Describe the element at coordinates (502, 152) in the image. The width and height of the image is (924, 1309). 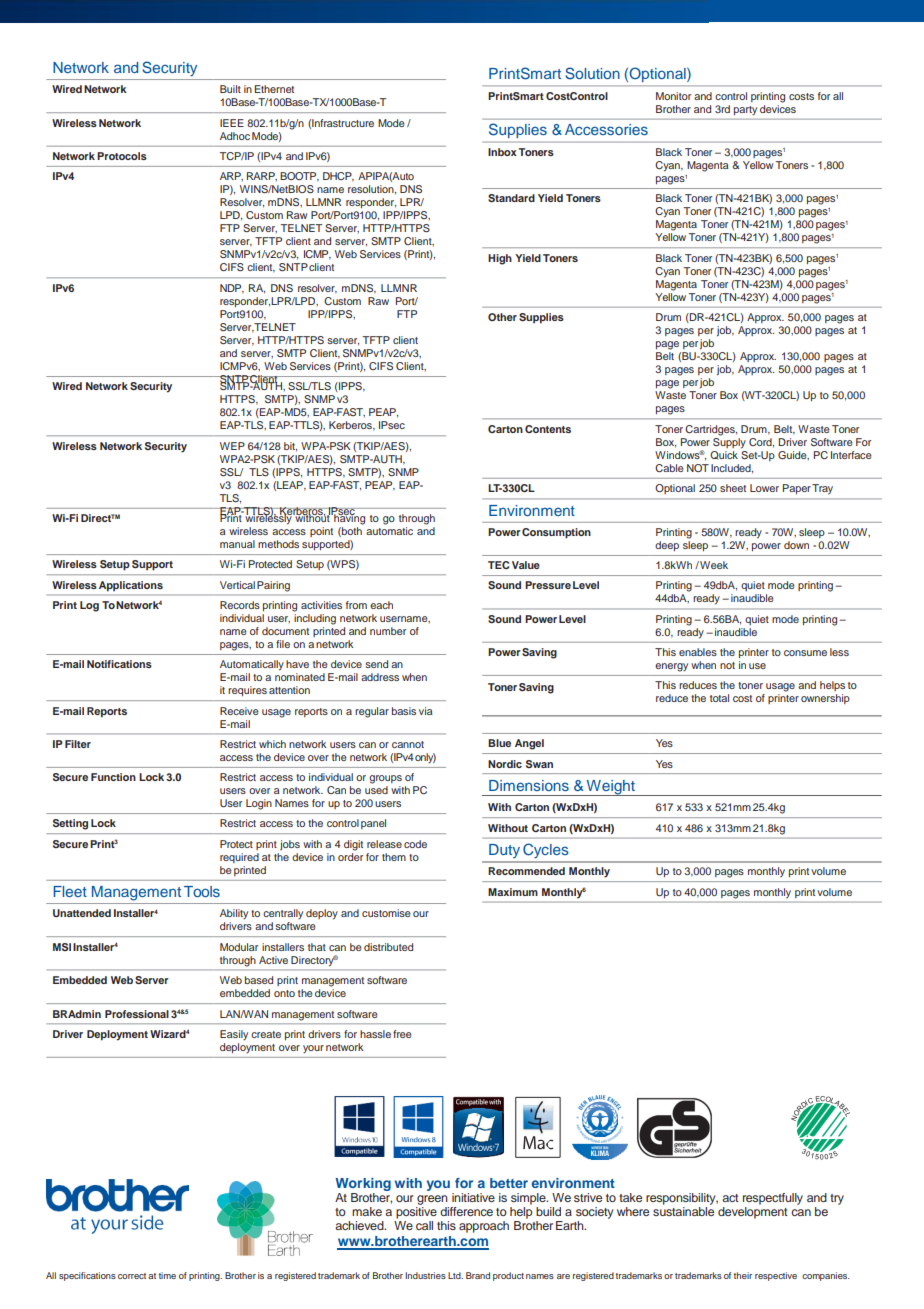
I see `Inbox` at that location.
